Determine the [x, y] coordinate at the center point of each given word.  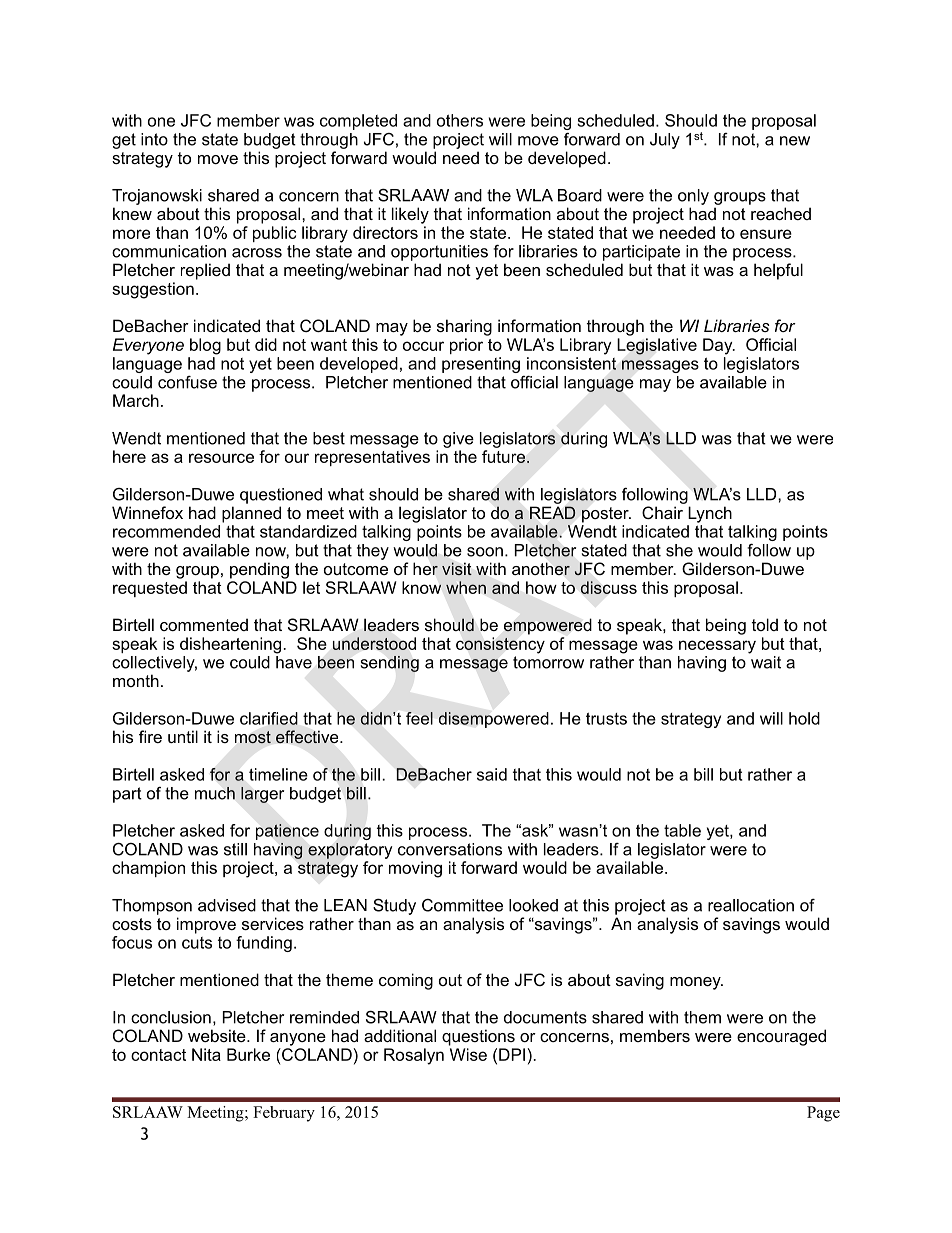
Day [719, 346]
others [460, 120]
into [154, 139]
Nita [206, 1054]
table [682, 830]
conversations [450, 849]
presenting [481, 365]
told [765, 624]
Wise [468, 1054]
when [466, 587]
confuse [187, 382]
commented [204, 624]
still [235, 849]
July [665, 141]
